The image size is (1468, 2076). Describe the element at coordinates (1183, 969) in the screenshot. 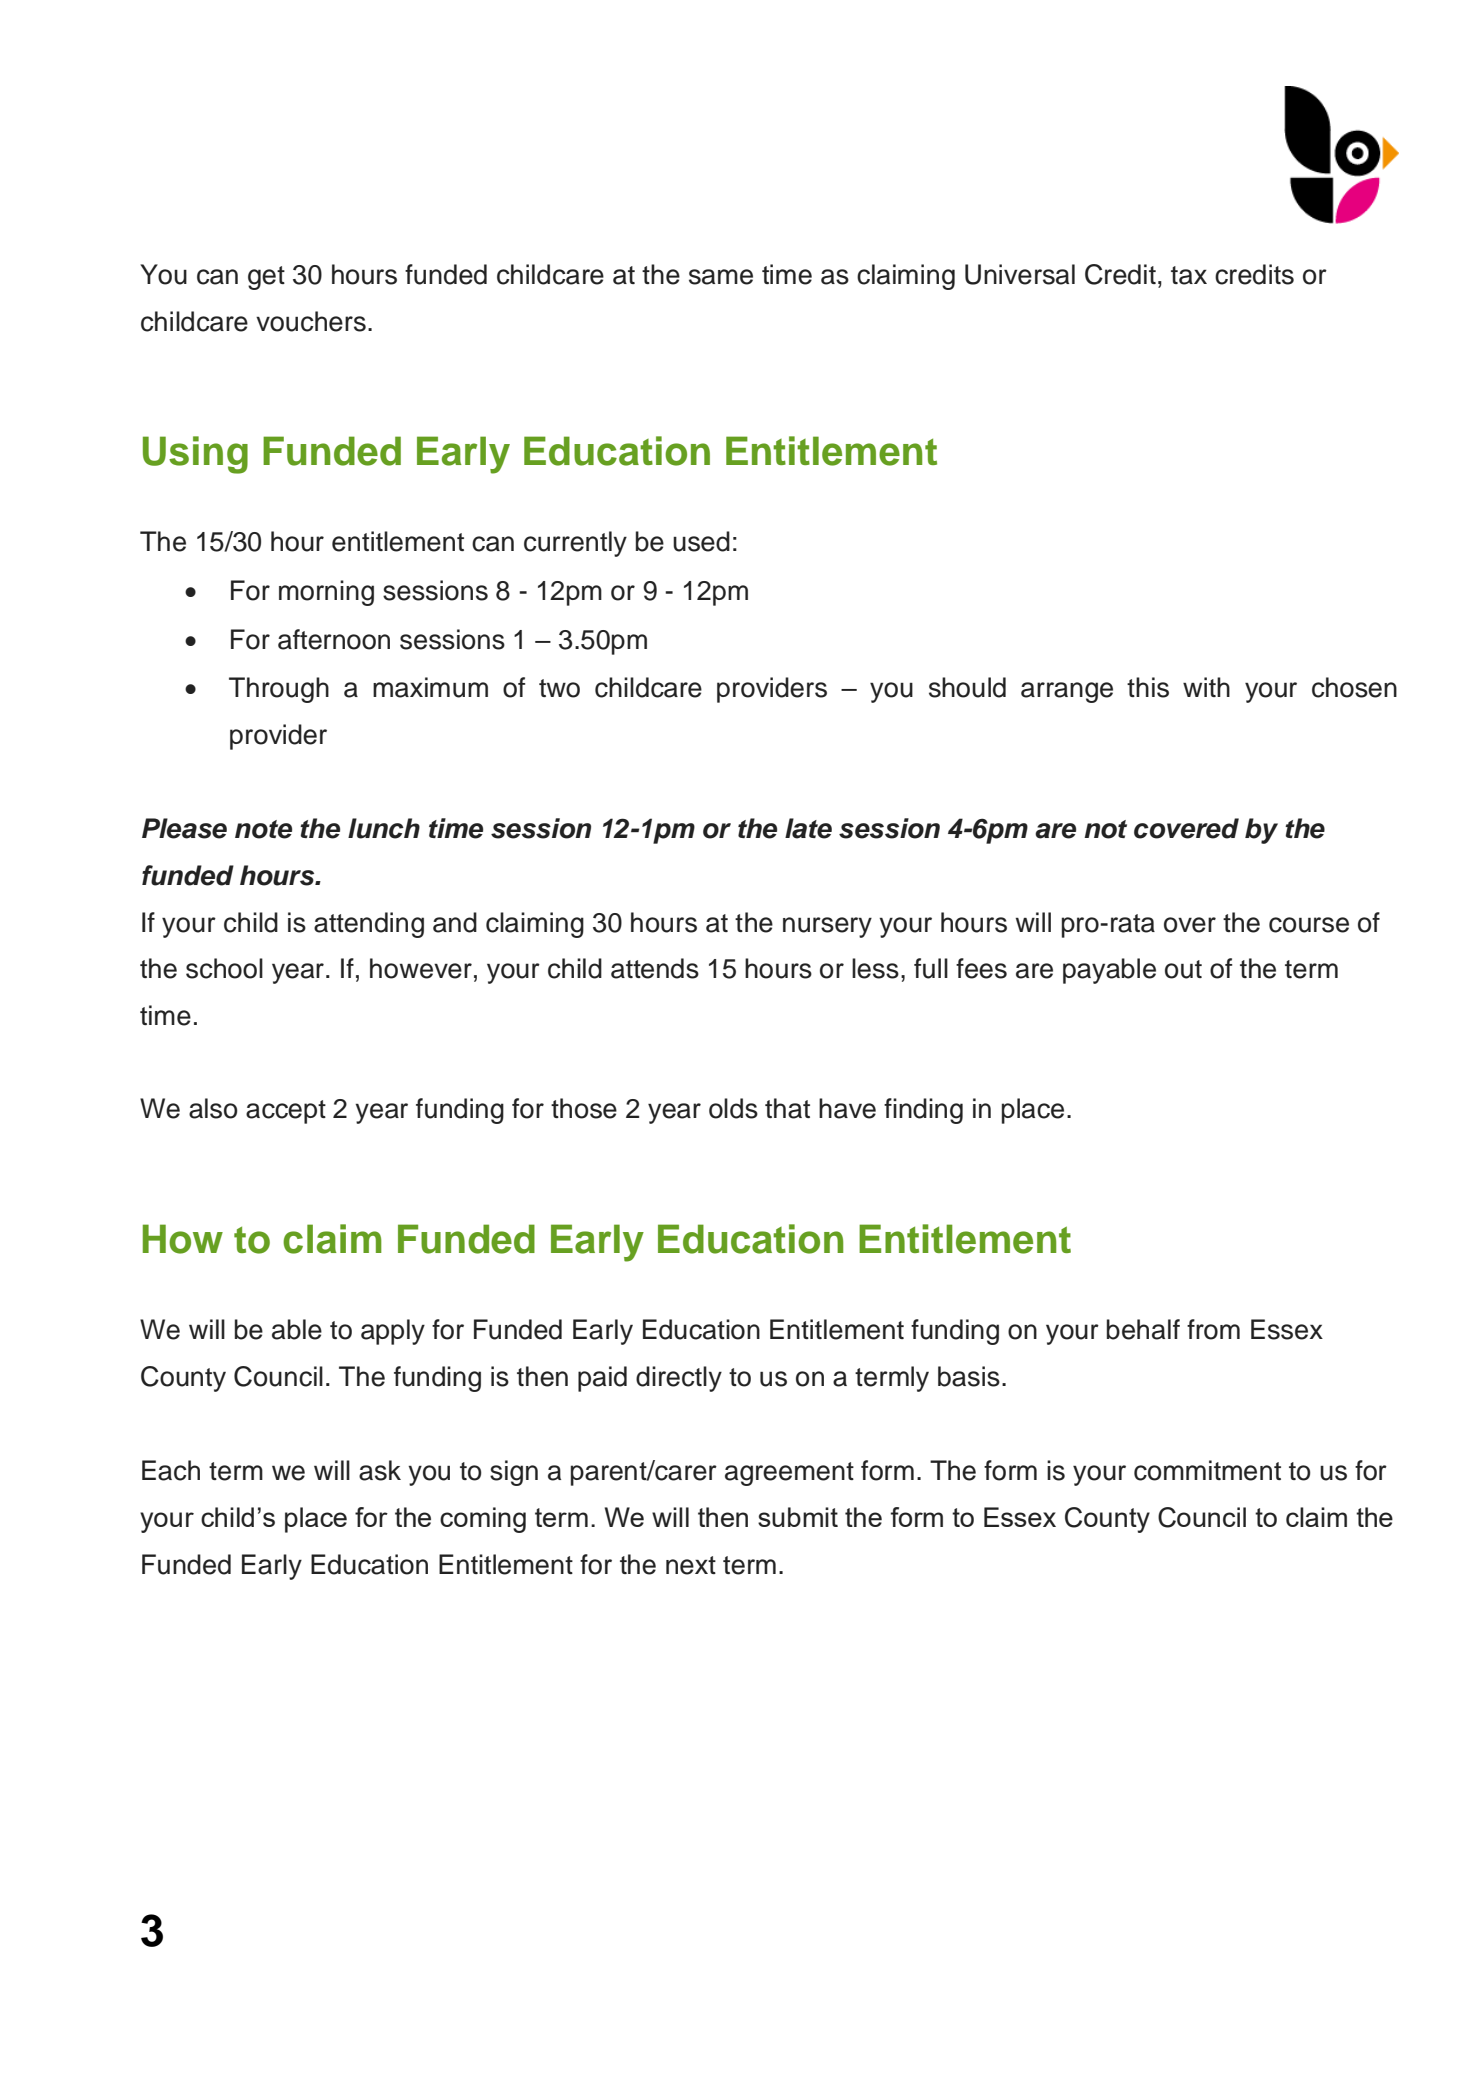

I see `out` at that location.
